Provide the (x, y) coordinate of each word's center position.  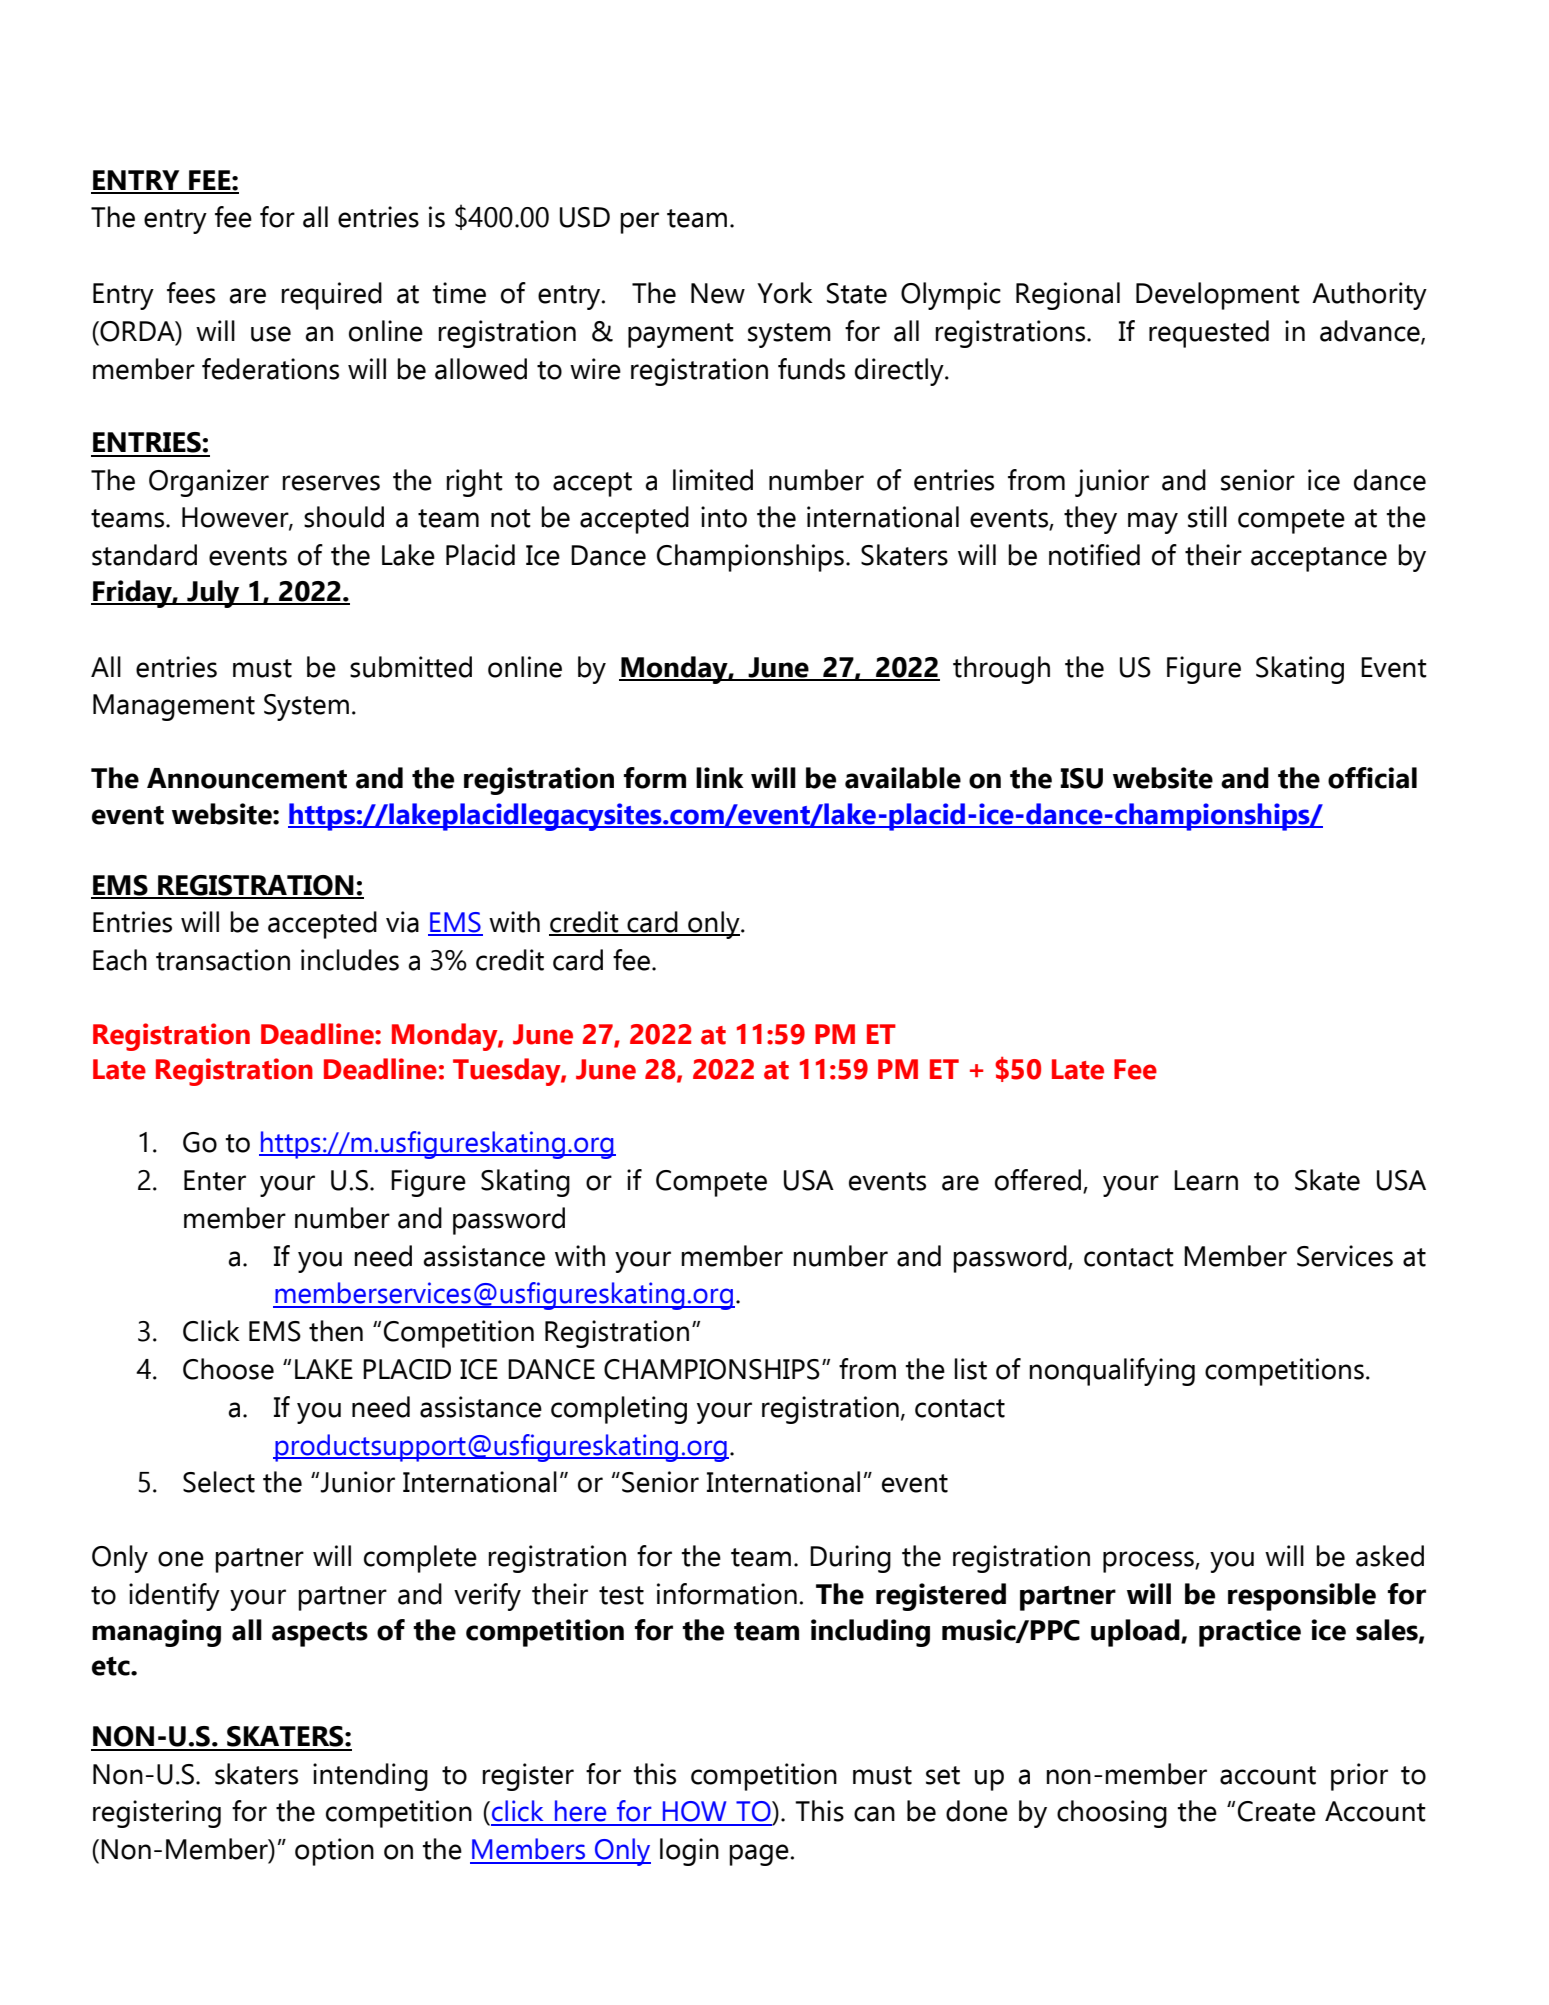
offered (1039, 1181)
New (718, 293)
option (334, 1852)
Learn (1206, 1180)
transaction (223, 960)
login (689, 1852)
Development (1218, 296)
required (331, 296)
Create (1277, 1811)
